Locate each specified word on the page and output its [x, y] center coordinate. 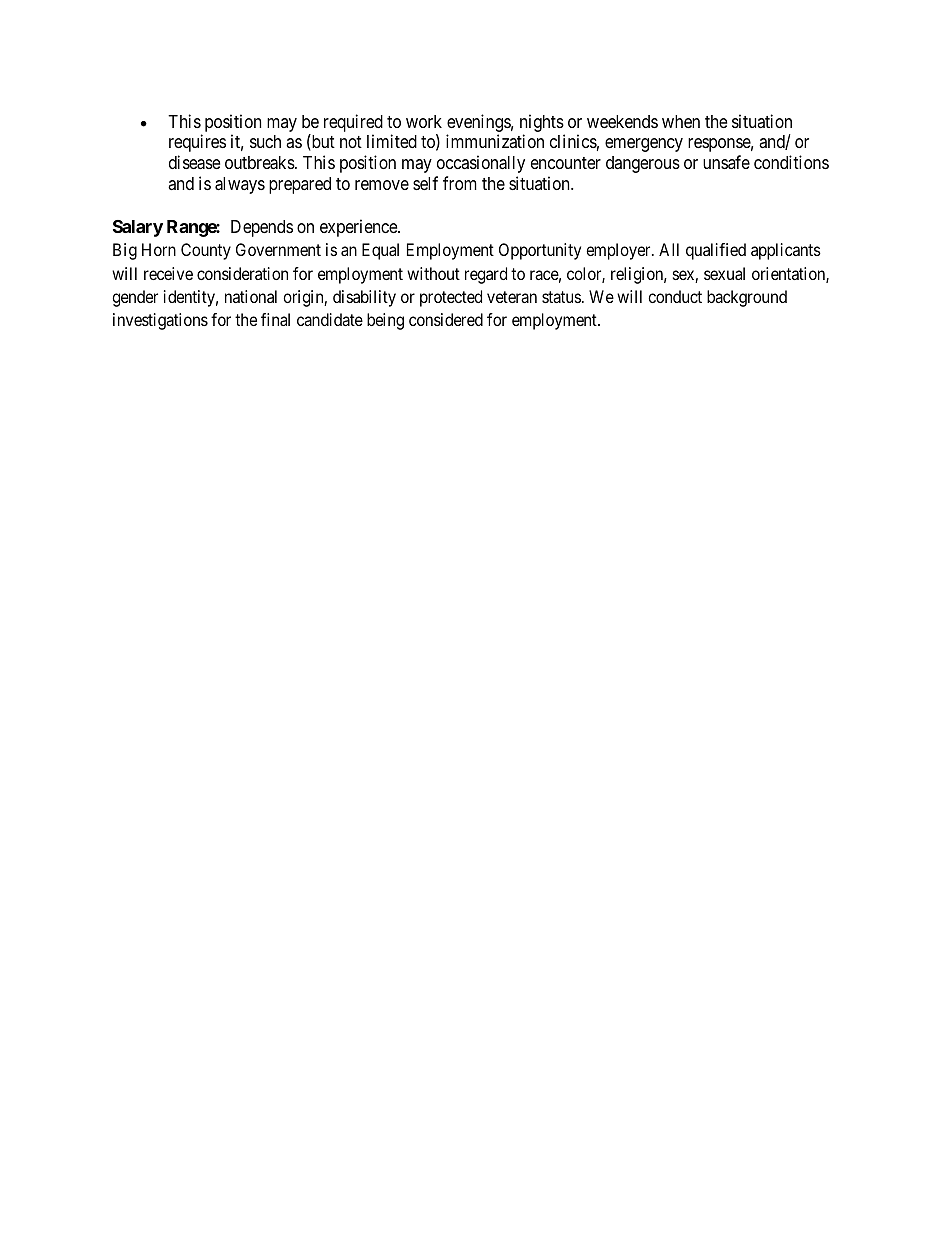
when [681, 121]
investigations [160, 321]
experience [359, 228]
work [424, 121]
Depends [262, 228]
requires [197, 143]
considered [446, 319]
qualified [716, 251]
